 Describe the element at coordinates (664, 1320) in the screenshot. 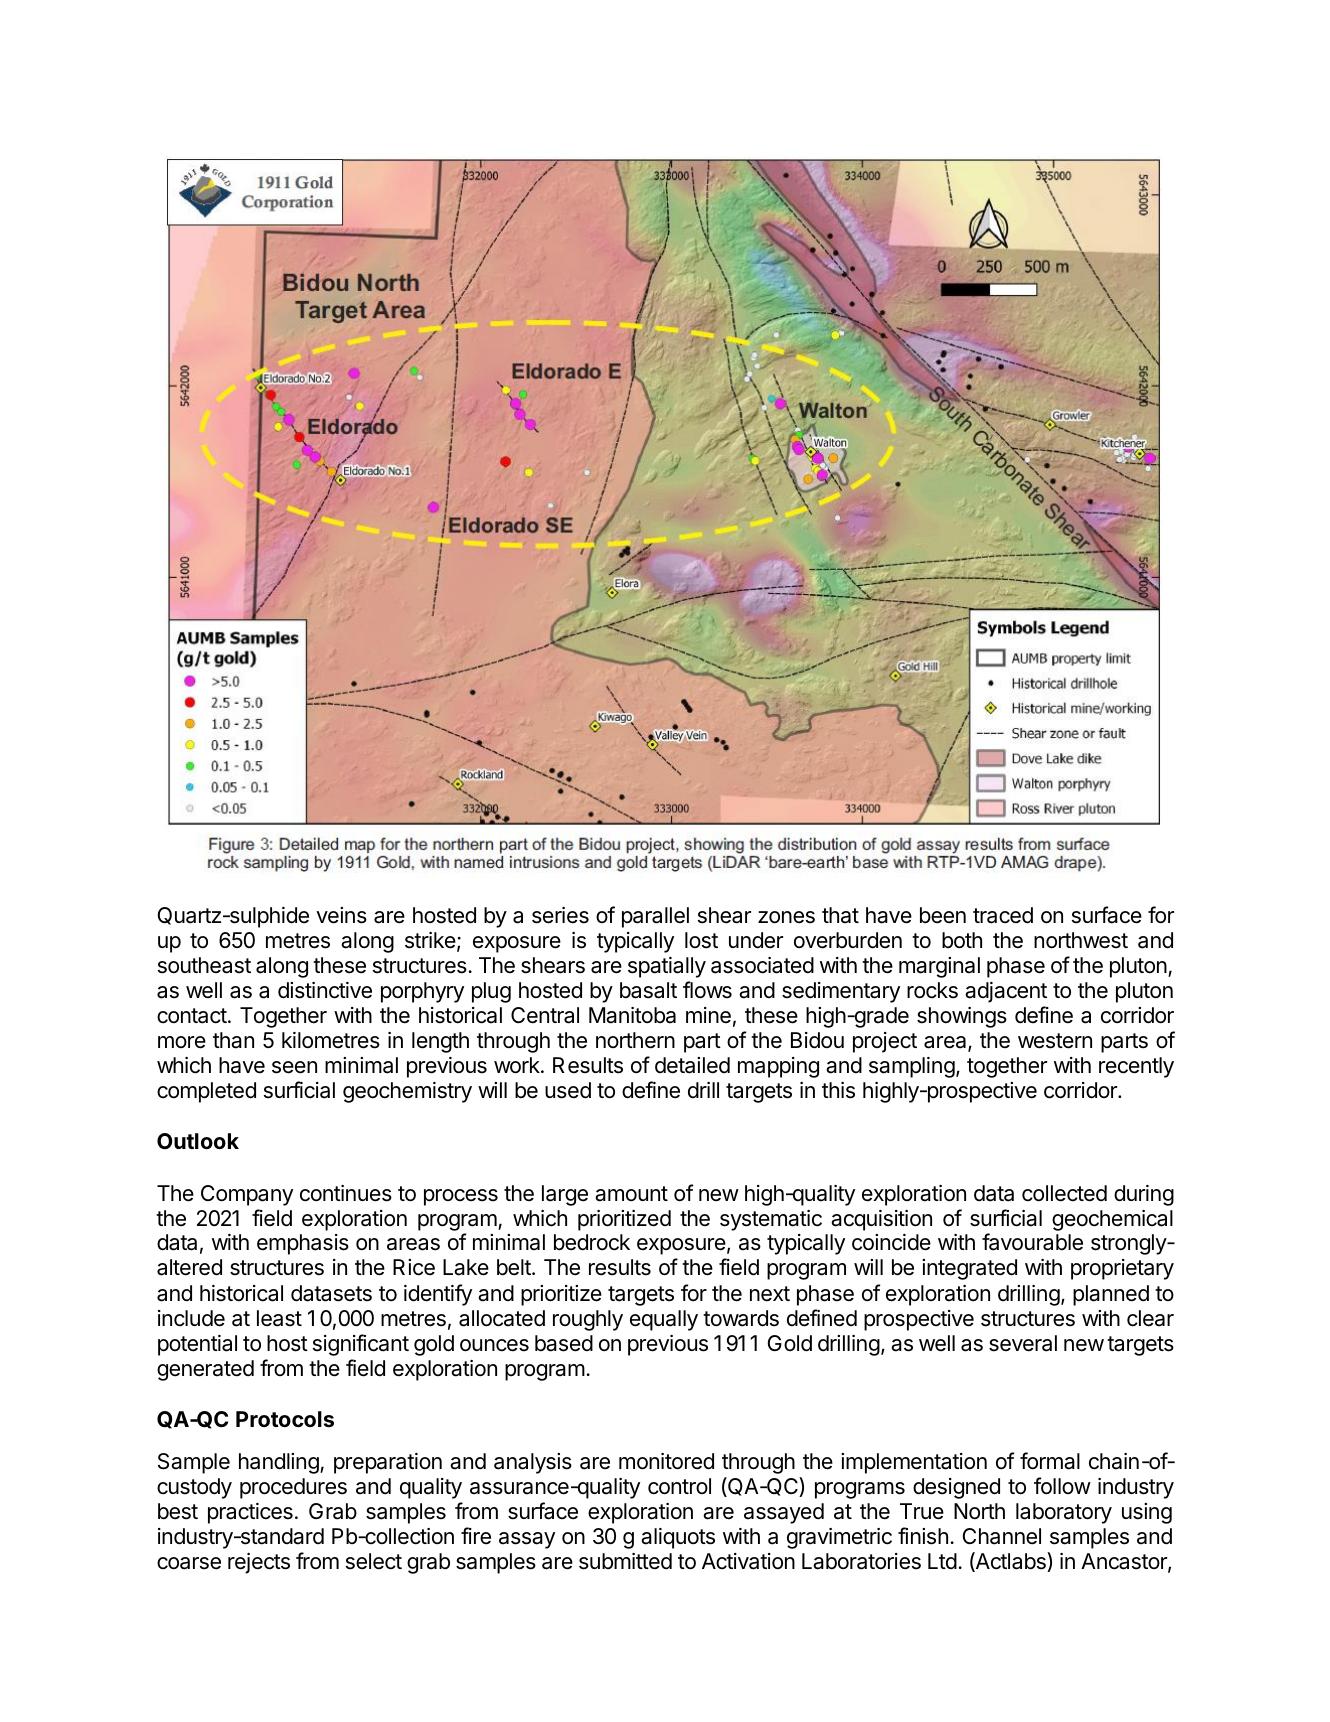

I see `equally` at that location.
